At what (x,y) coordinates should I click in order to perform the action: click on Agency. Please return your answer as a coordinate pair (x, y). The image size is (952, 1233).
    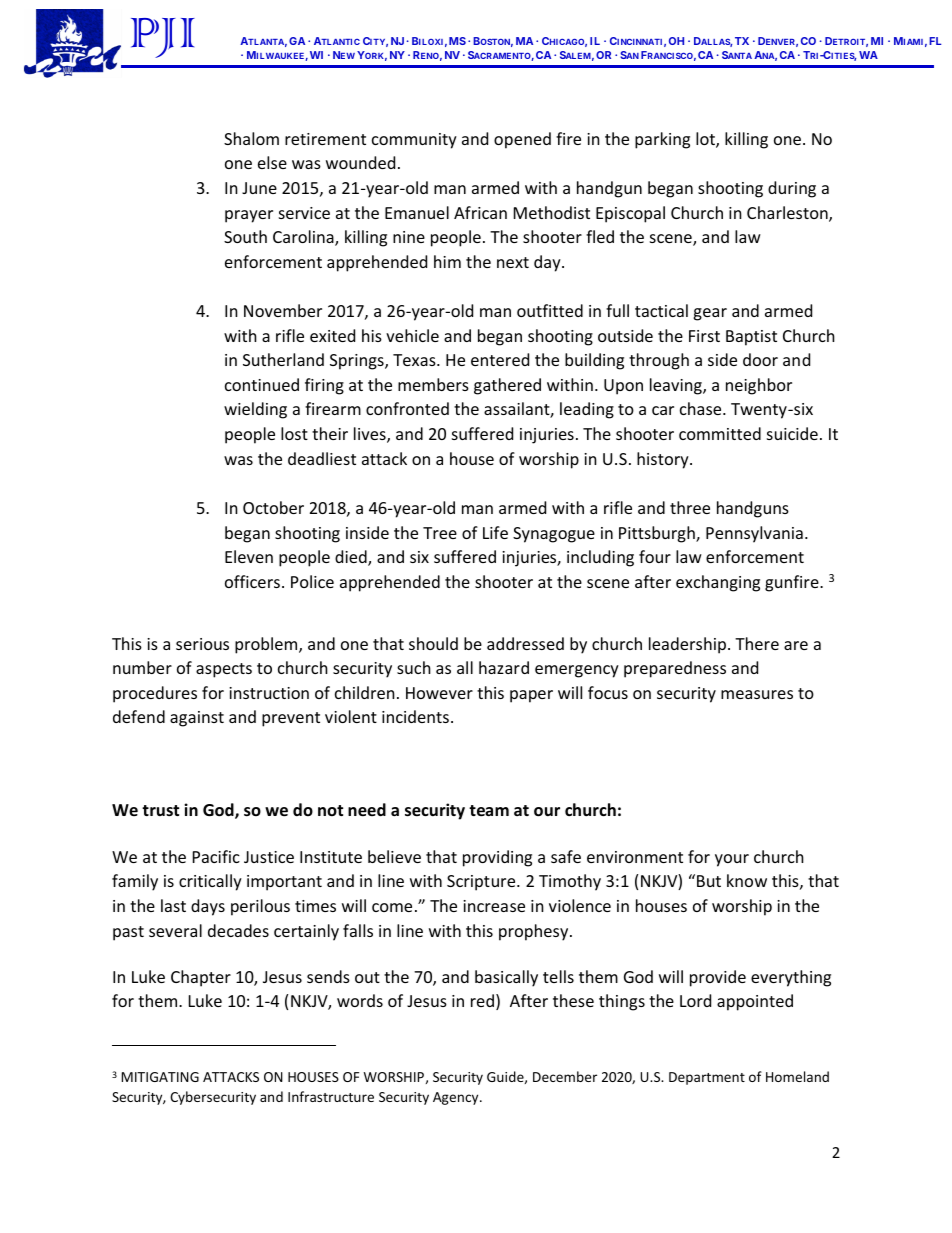
    Looking at the image, I should click on (457, 1098).
